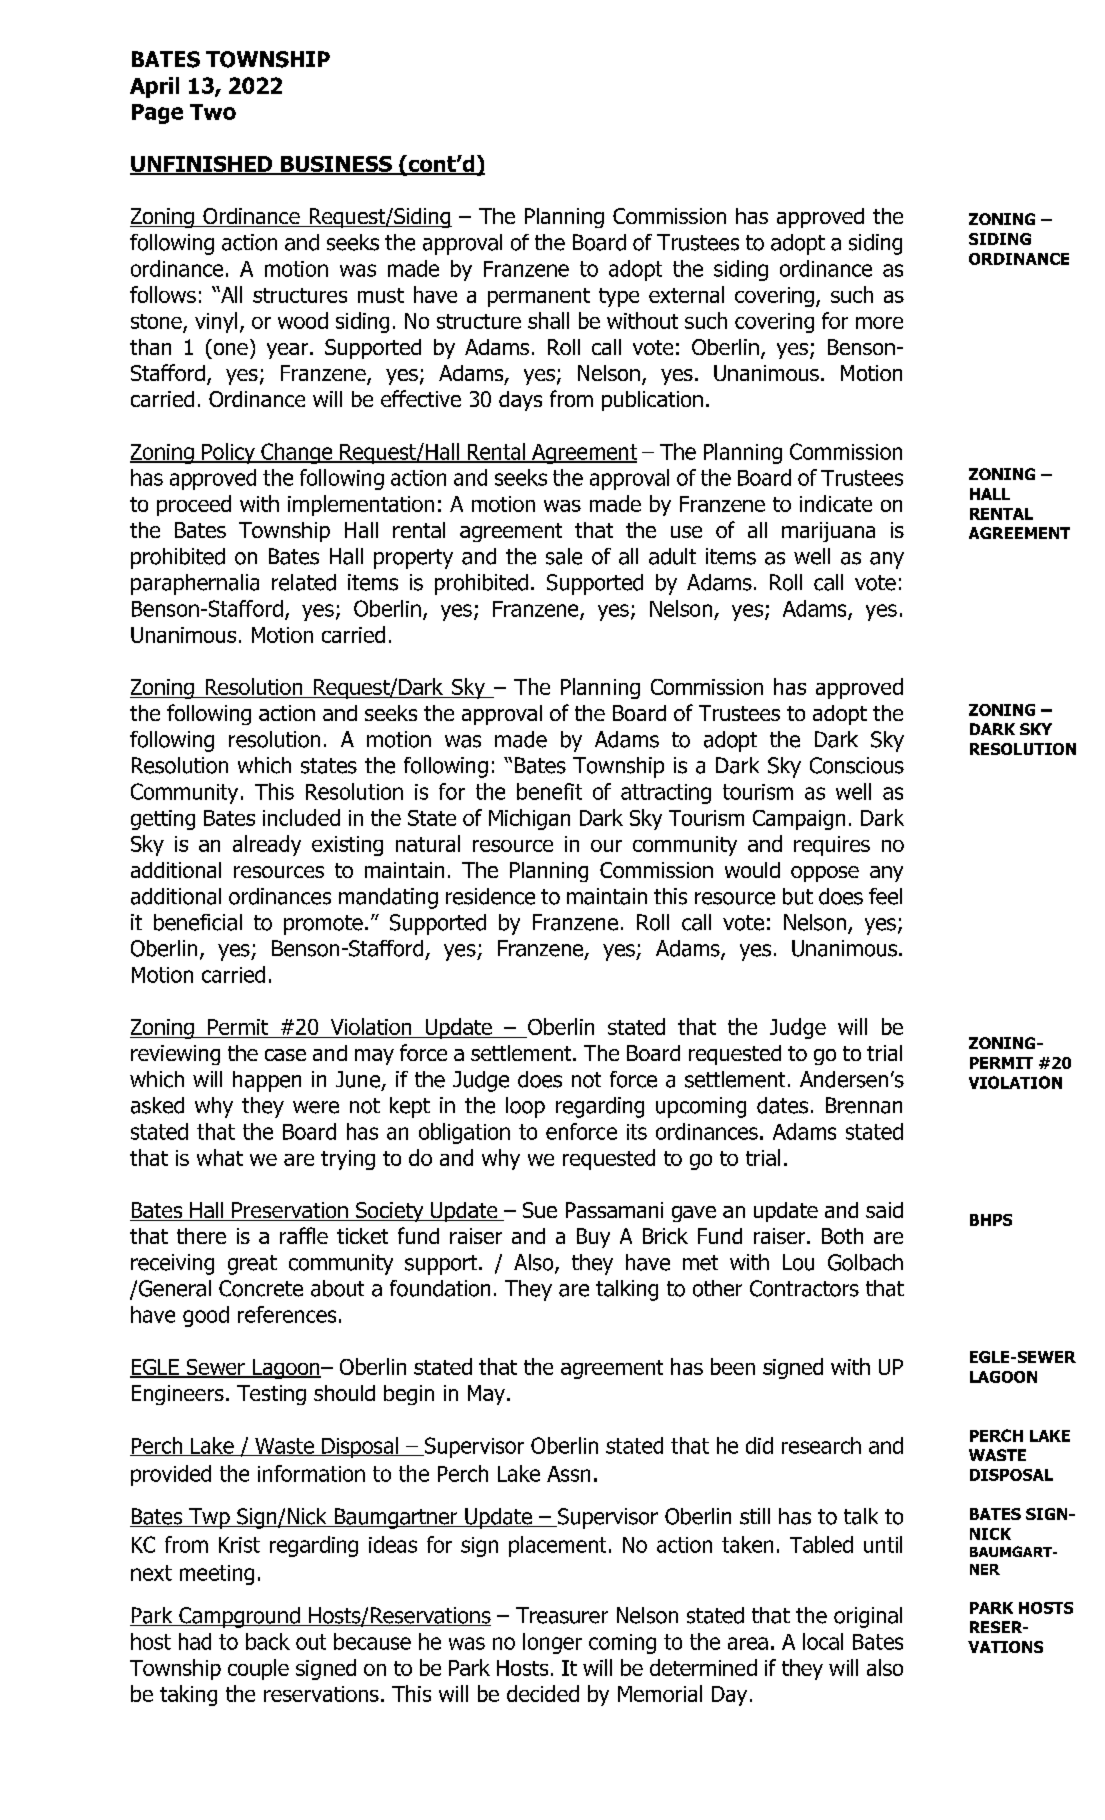 The image size is (1105, 1820). I want to click on Two, so click(213, 112).
